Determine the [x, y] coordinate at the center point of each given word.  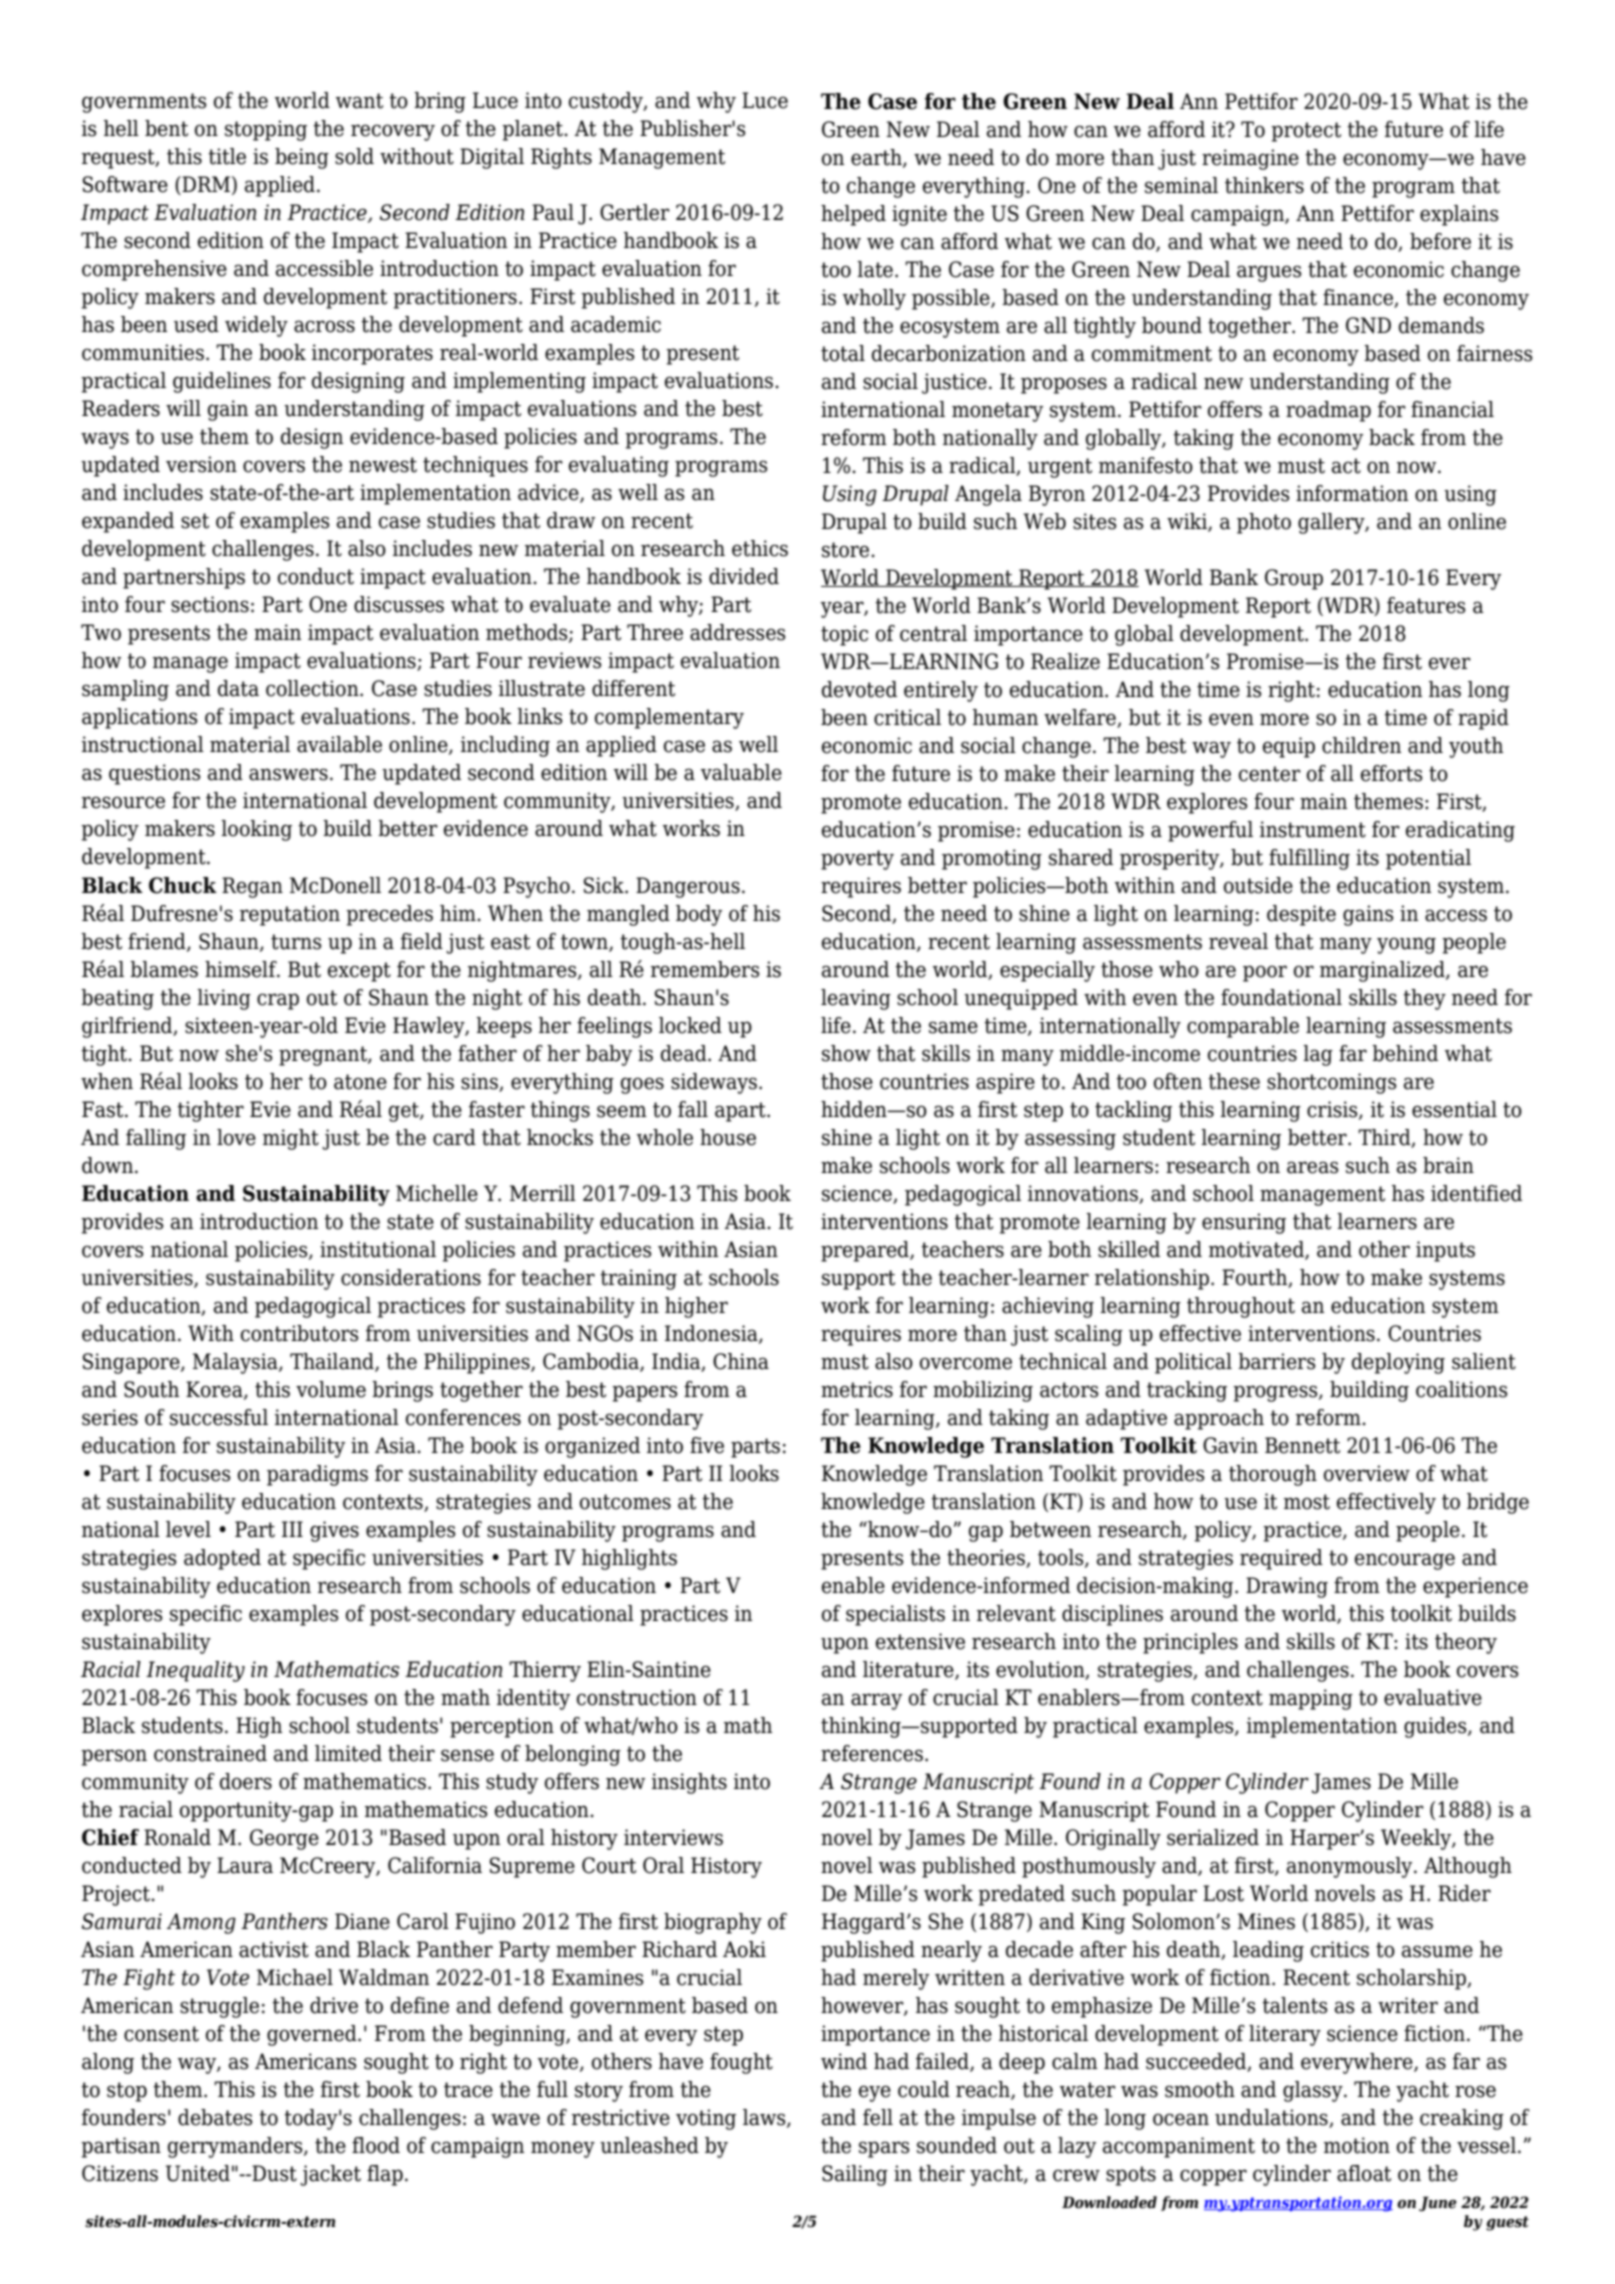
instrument [1313, 829]
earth [877, 158]
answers [288, 774]
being [302, 158]
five [707, 1445]
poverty [857, 860]
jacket [330, 2175]
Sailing [855, 2175]
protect [1306, 132]
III [292, 1529]
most [1307, 1502]
